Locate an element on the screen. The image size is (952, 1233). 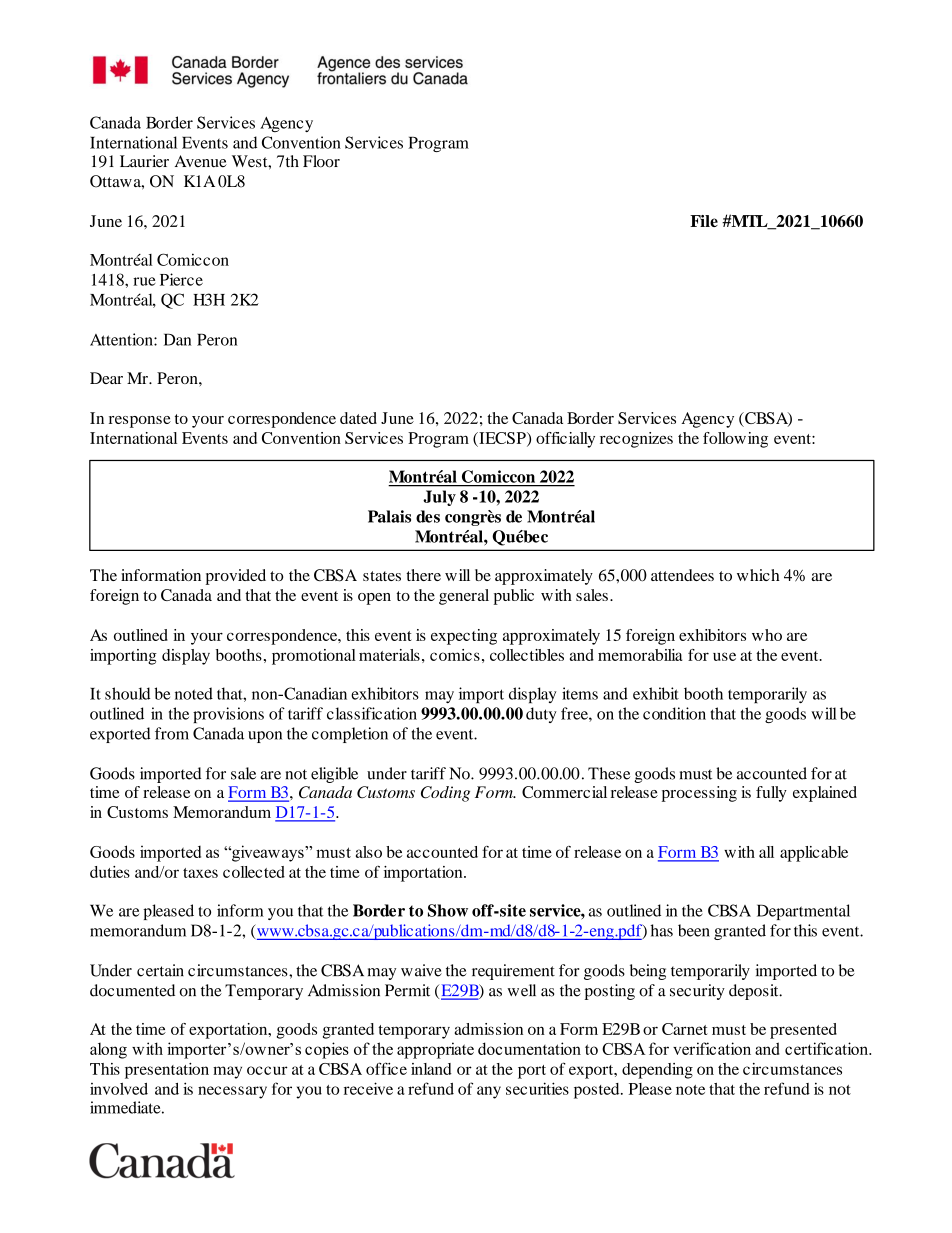
applicable is located at coordinates (814, 854).
